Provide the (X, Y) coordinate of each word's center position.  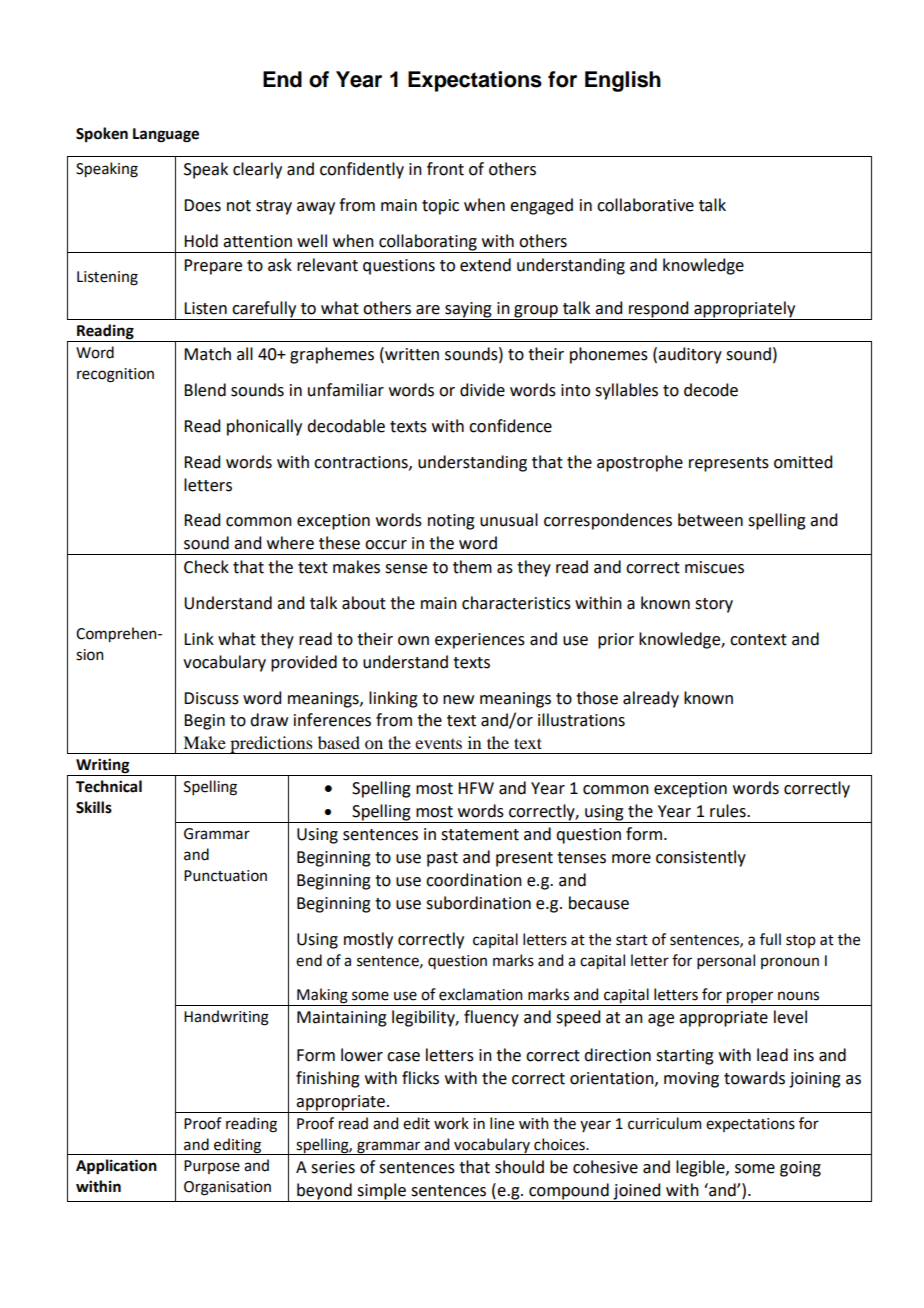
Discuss (211, 698)
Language (166, 135)
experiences (480, 641)
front (445, 169)
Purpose (212, 1167)
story (714, 605)
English (623, 81)
